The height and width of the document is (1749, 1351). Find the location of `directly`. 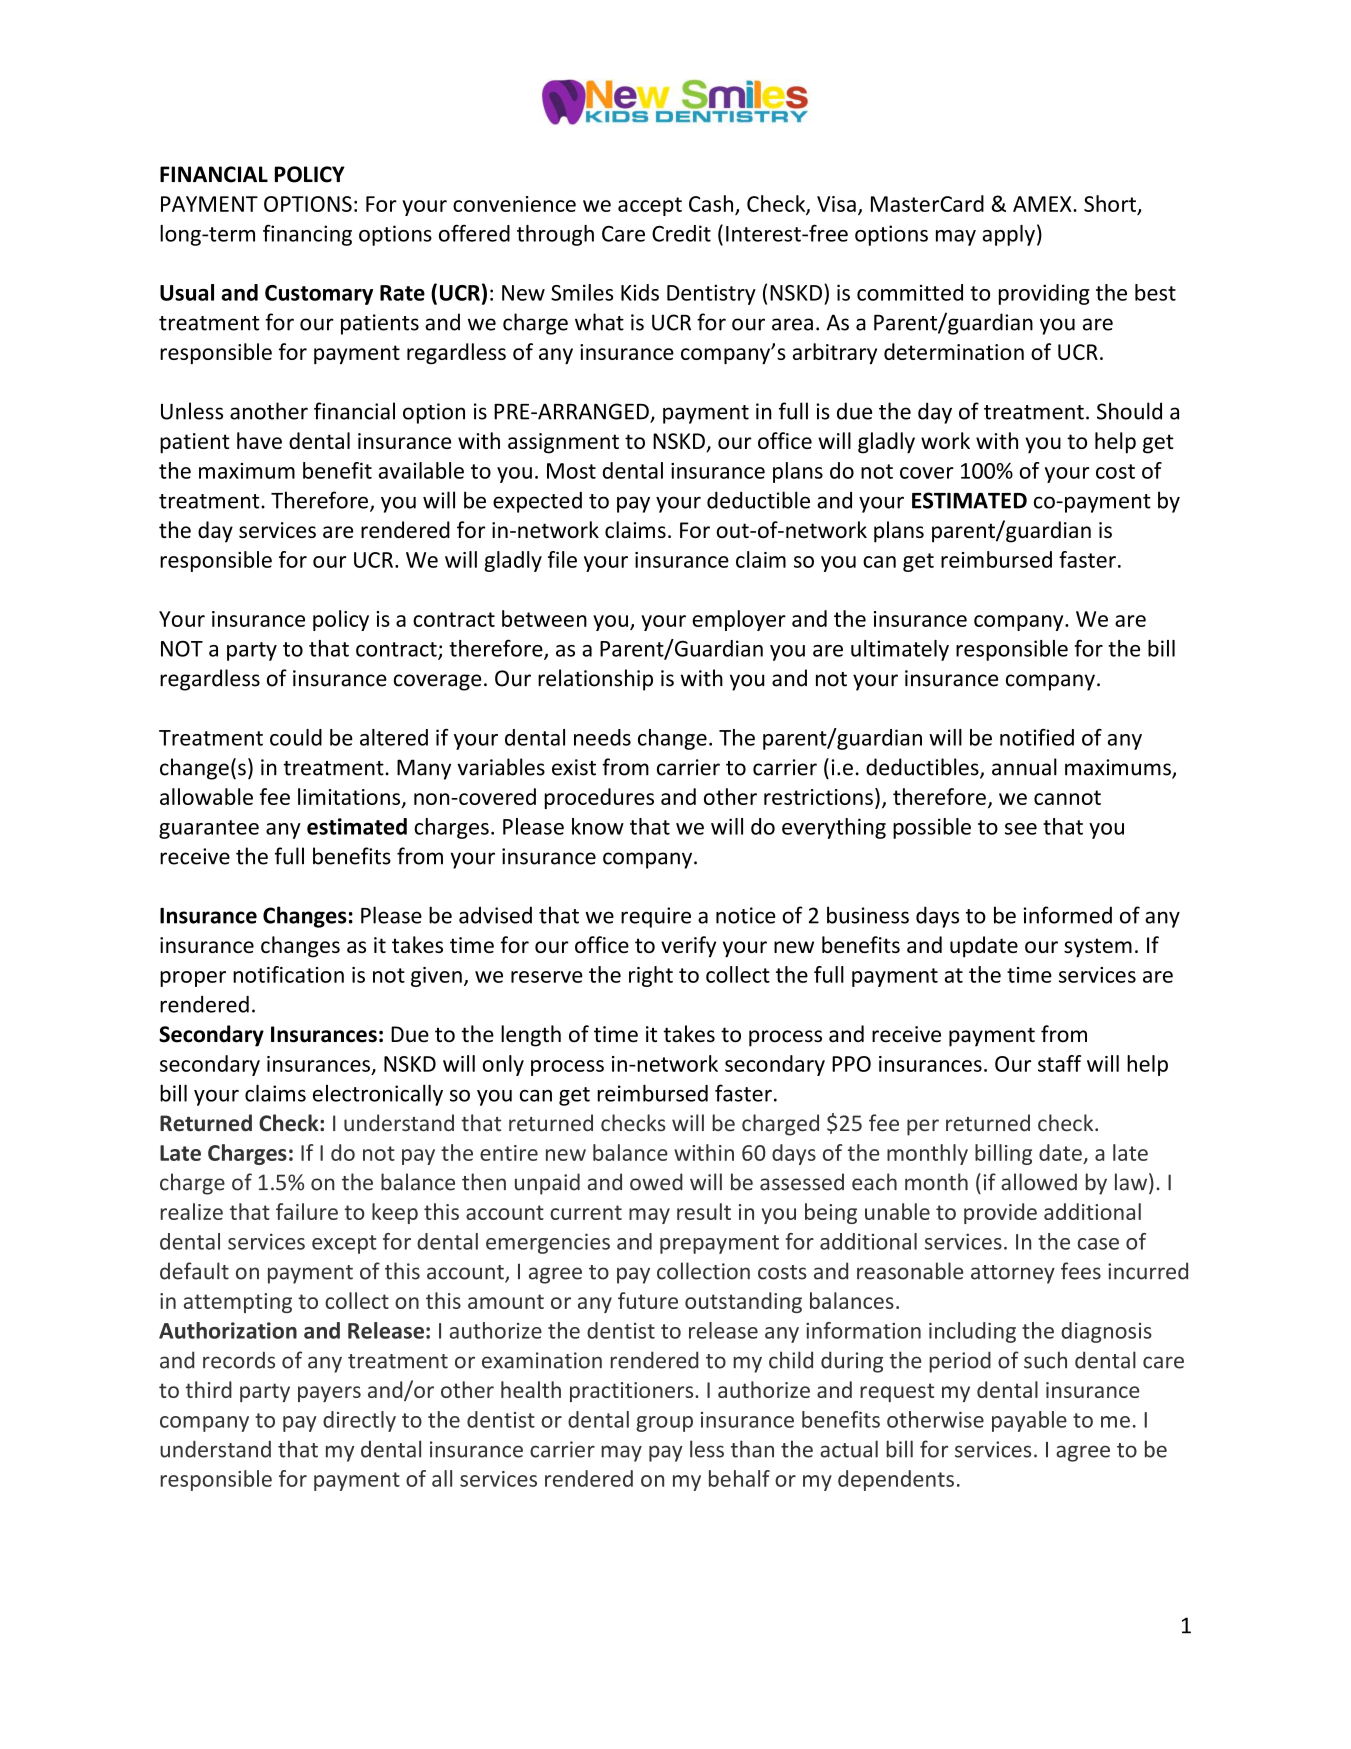

directly is located at coordinates (359, 1421).
